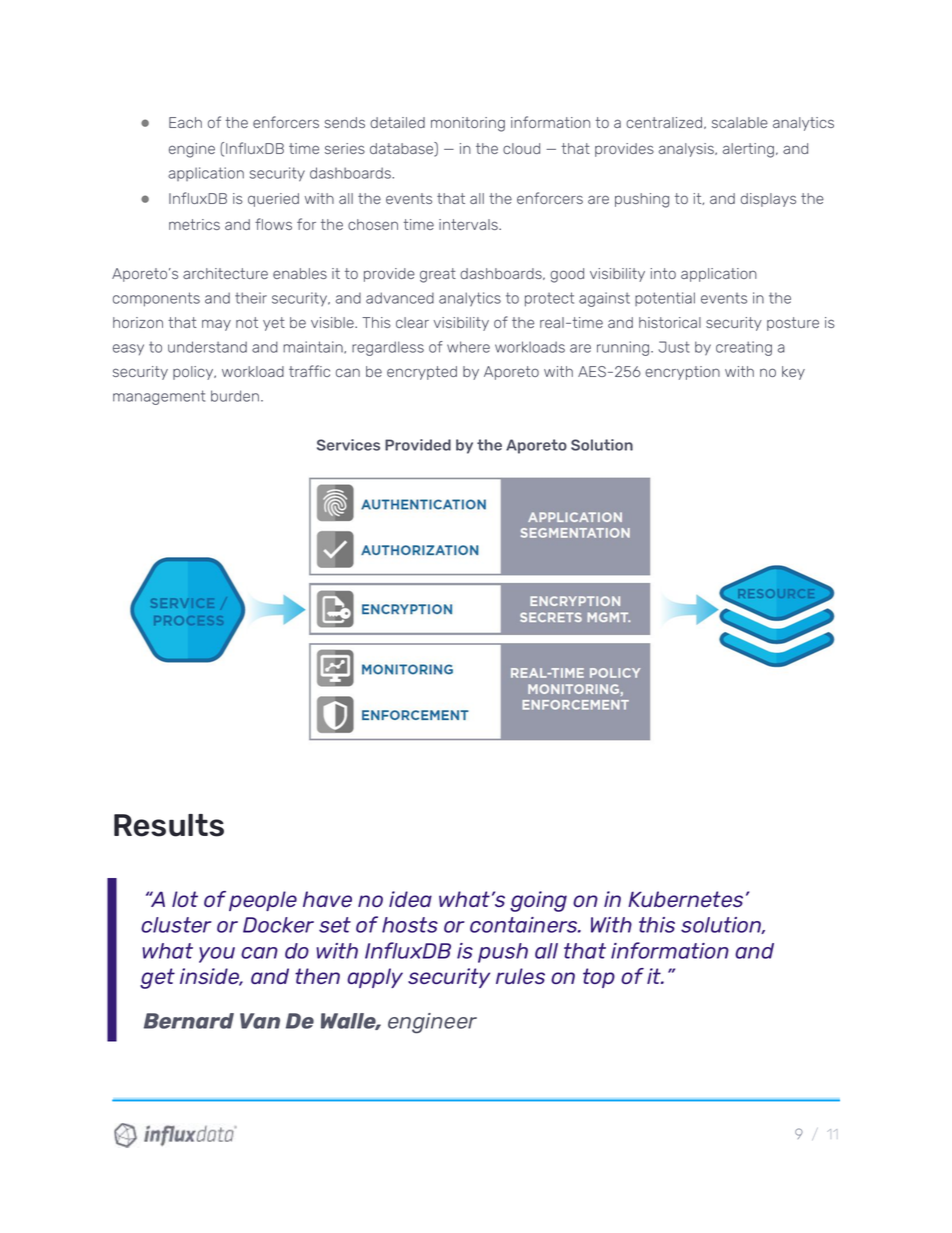 The image size is (952, 1233). I want to click on inside, so click(211, 977).
